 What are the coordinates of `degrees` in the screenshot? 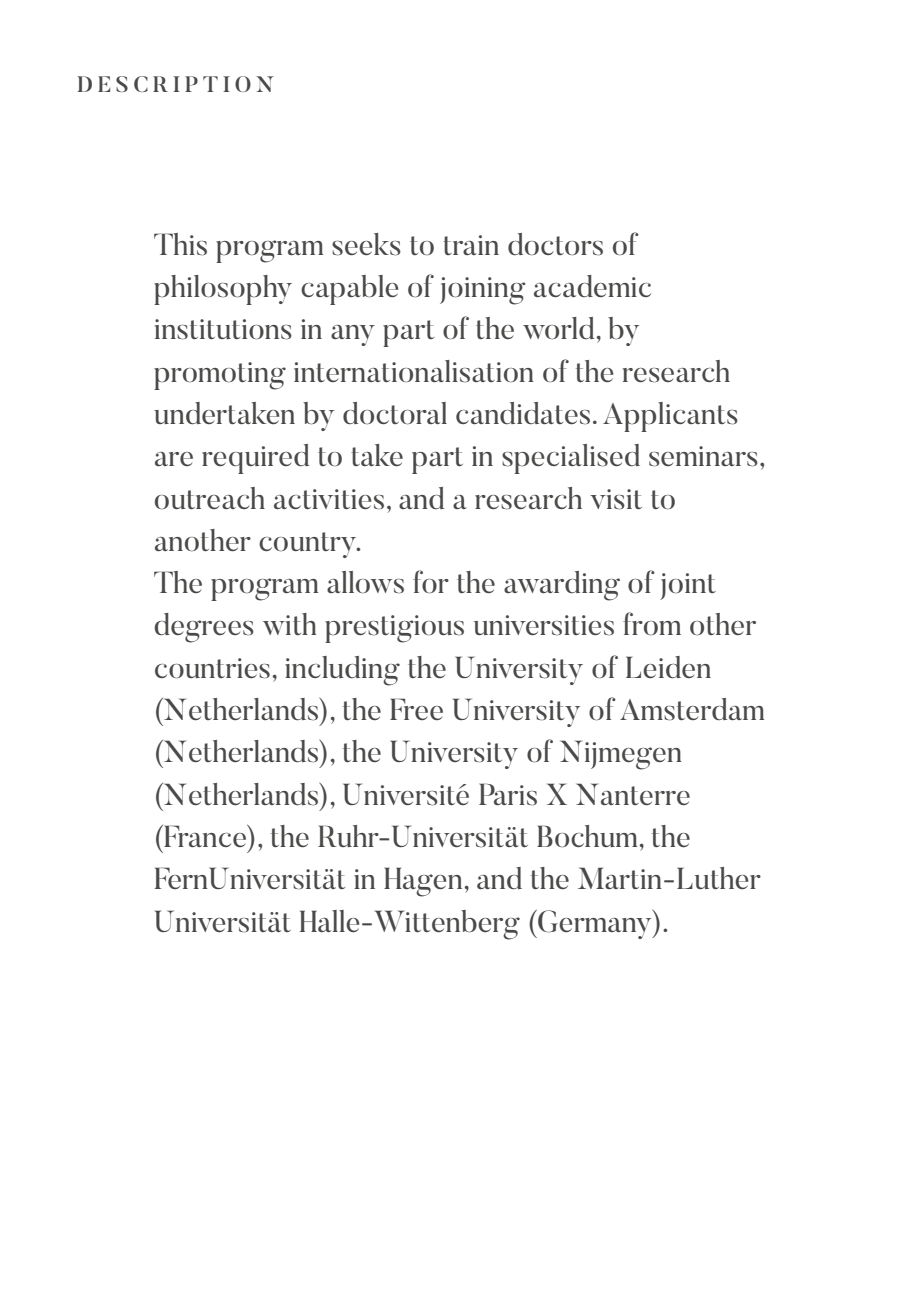 It's located at (204, 628).
